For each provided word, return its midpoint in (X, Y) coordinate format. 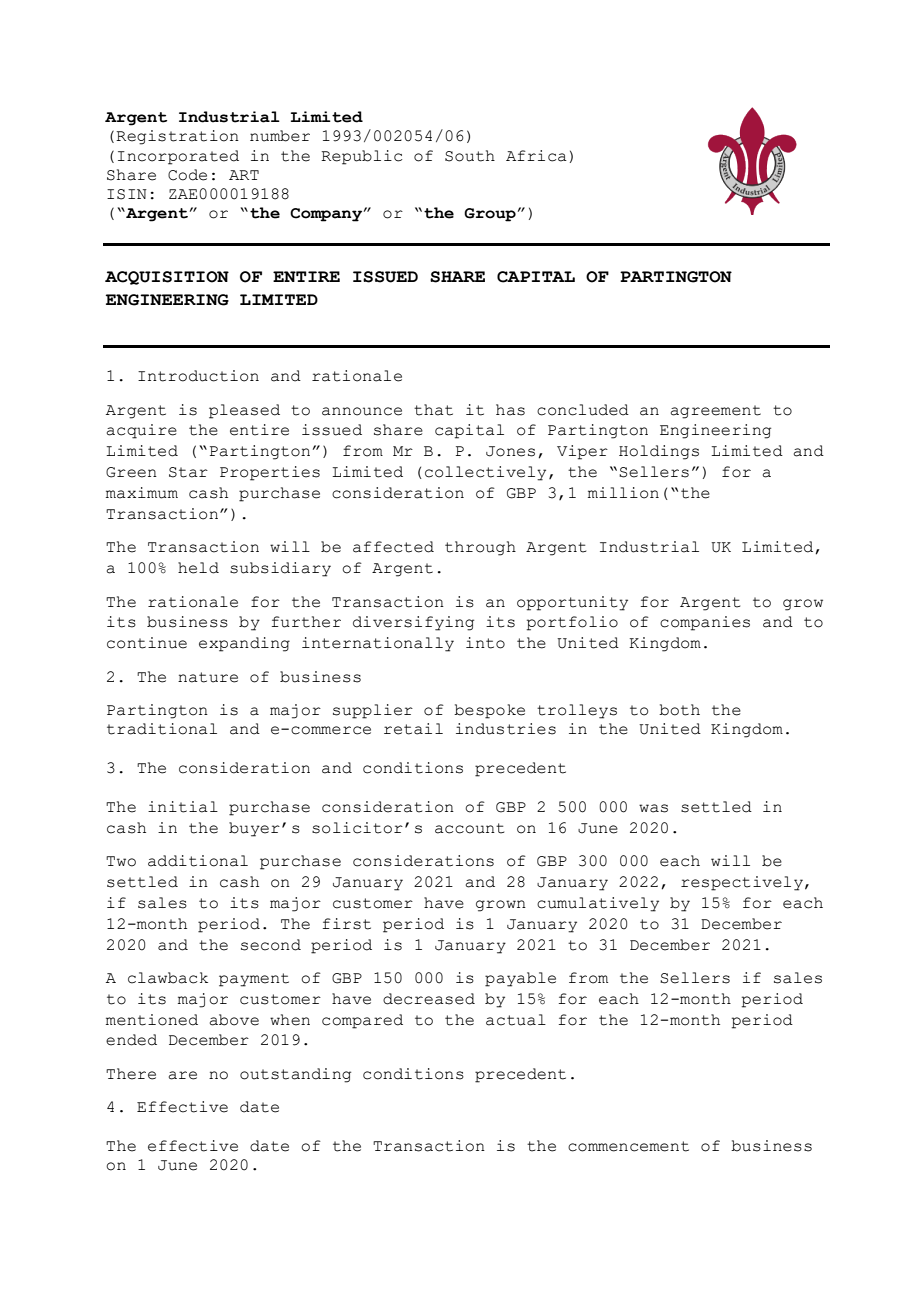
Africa (536, 156)
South (470, 156)
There (131, 1074)
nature (208, 677)
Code (187, 175)
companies (705, 623)
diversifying (413, 623)
